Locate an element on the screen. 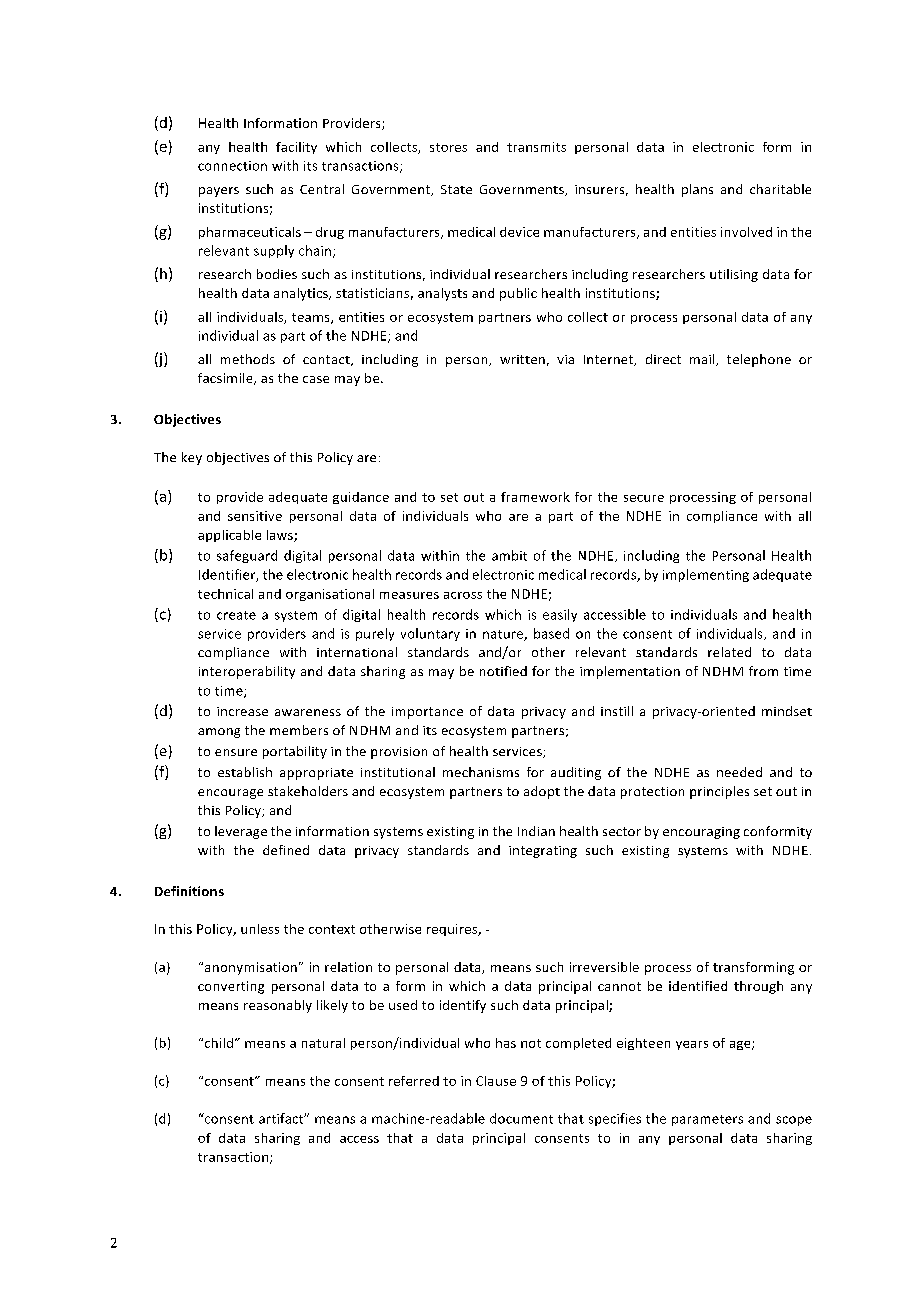  mechanisms is located at coordinates (481, 772).
